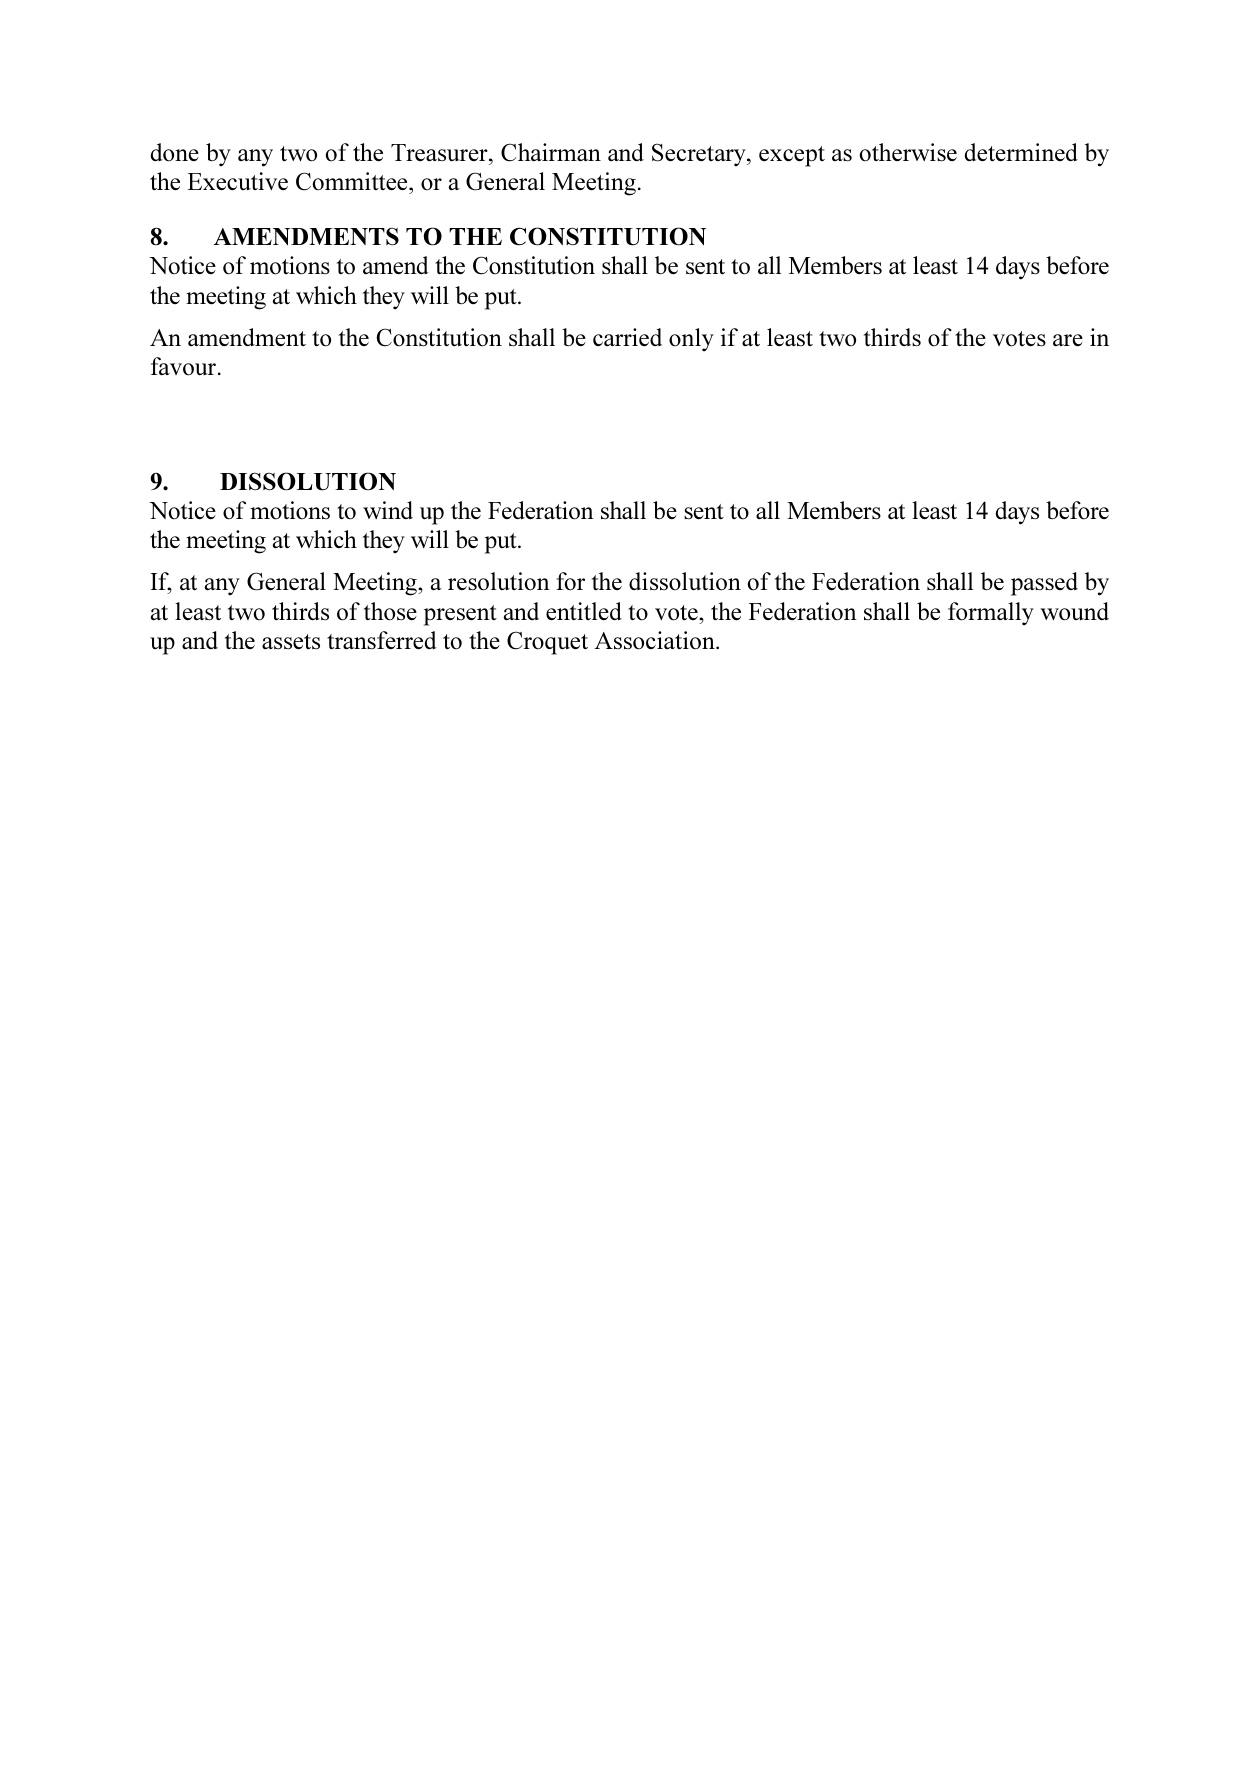  Describe the element at coordinates (691, 339) in the screenshot. I see `only` at that location.
